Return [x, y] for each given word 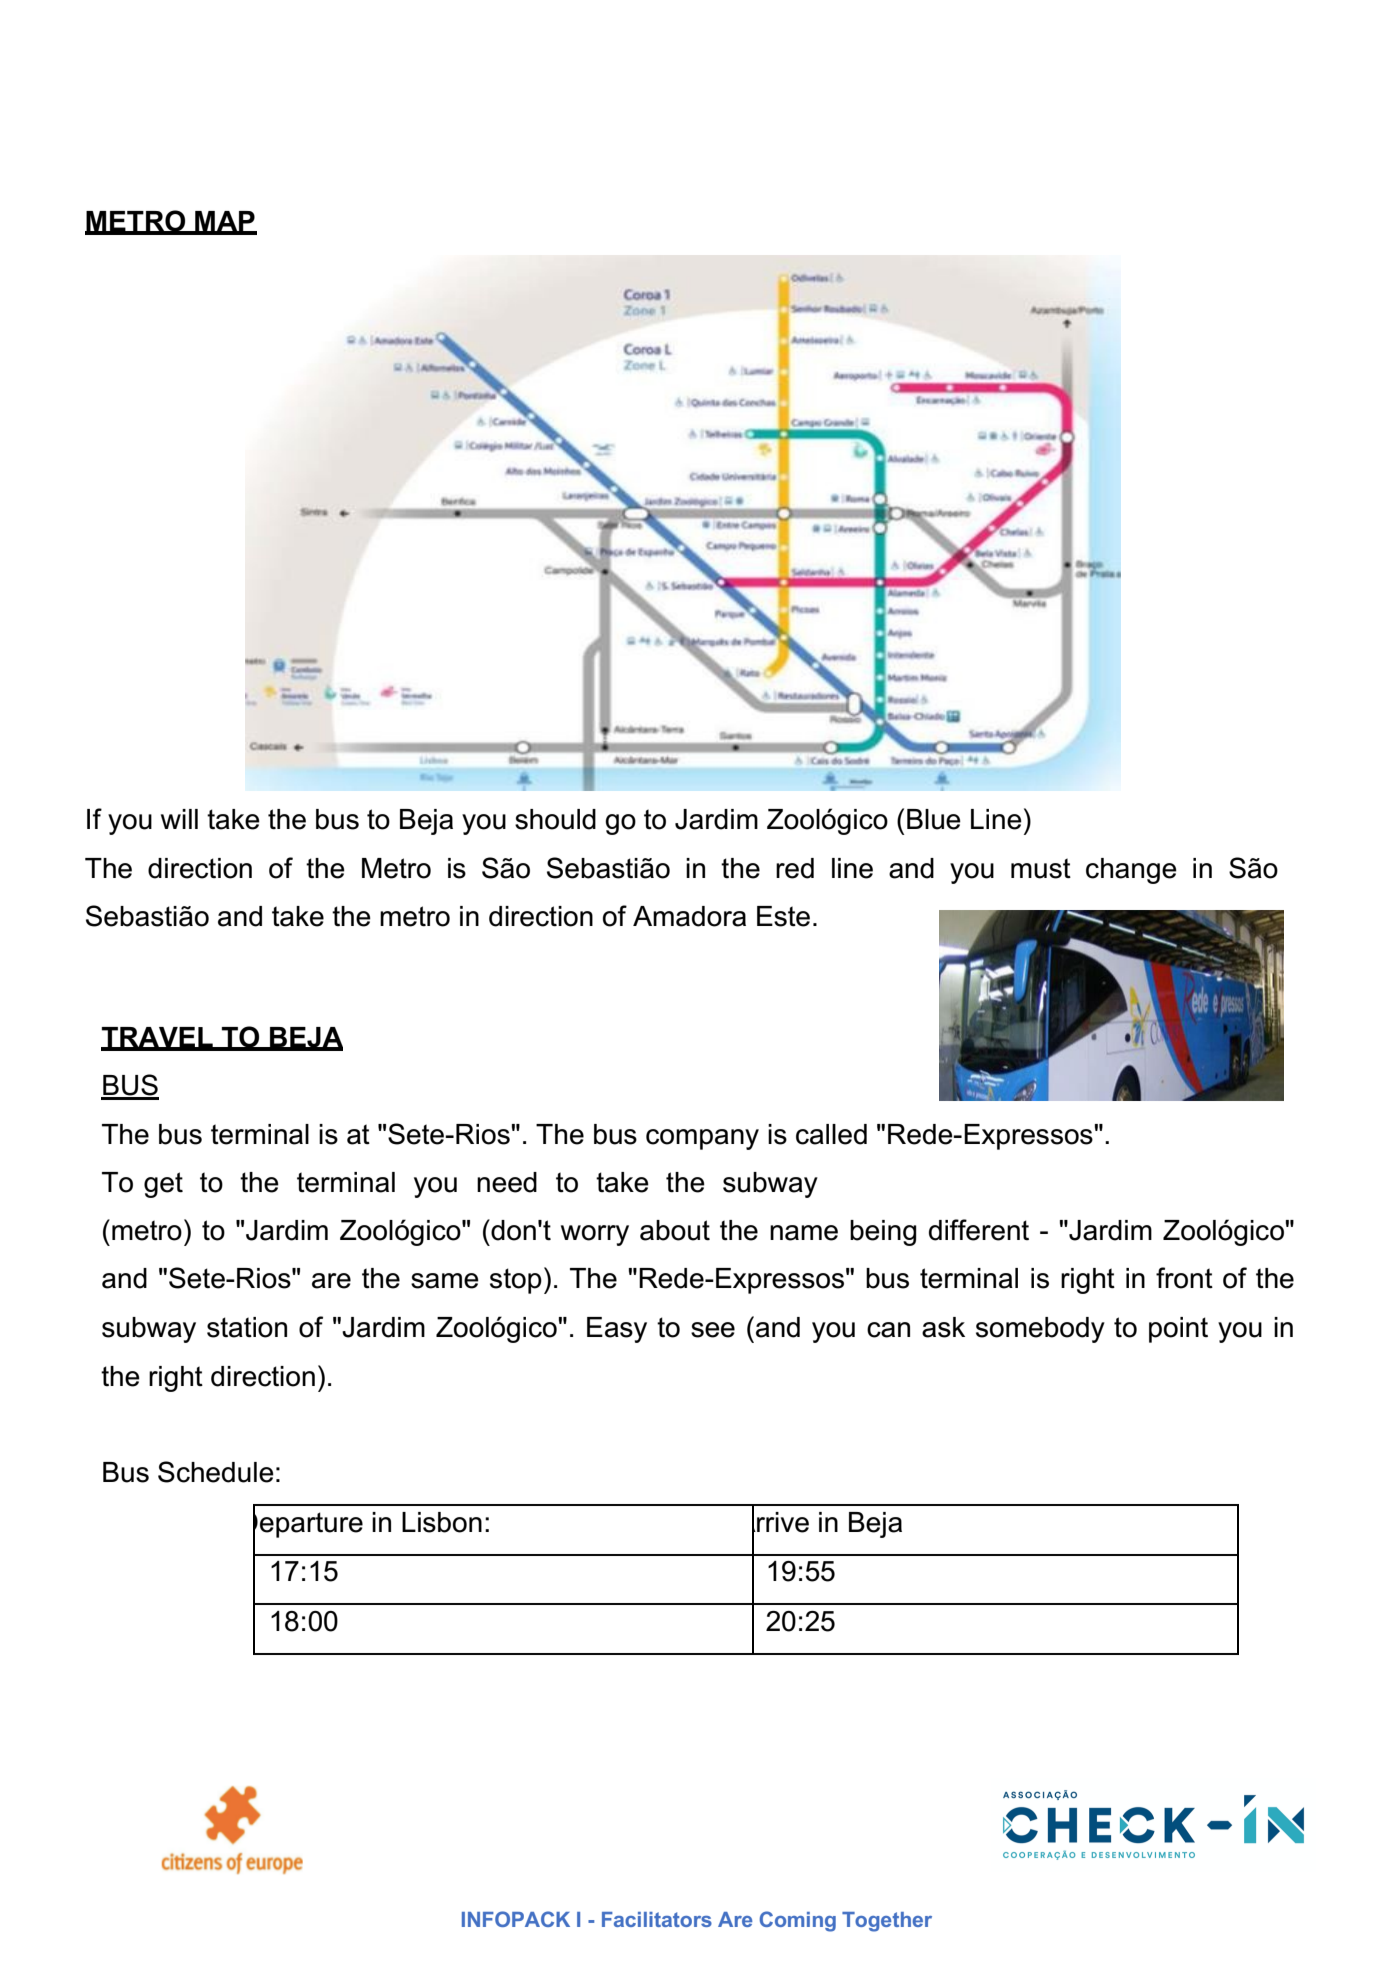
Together [887, 1922]
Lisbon [442, 1522]
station [247, 1327]
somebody [1040, 1330]
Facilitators [657, 1919]
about [675, 1230]
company [702, 1139]
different [979, 1230]
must [1041, 868]
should [555, 819]
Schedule [216, 1472]
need [507, 1182]
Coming [798, 1921]
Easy [617, 1330]
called [831, 1134]
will [179, 819]
